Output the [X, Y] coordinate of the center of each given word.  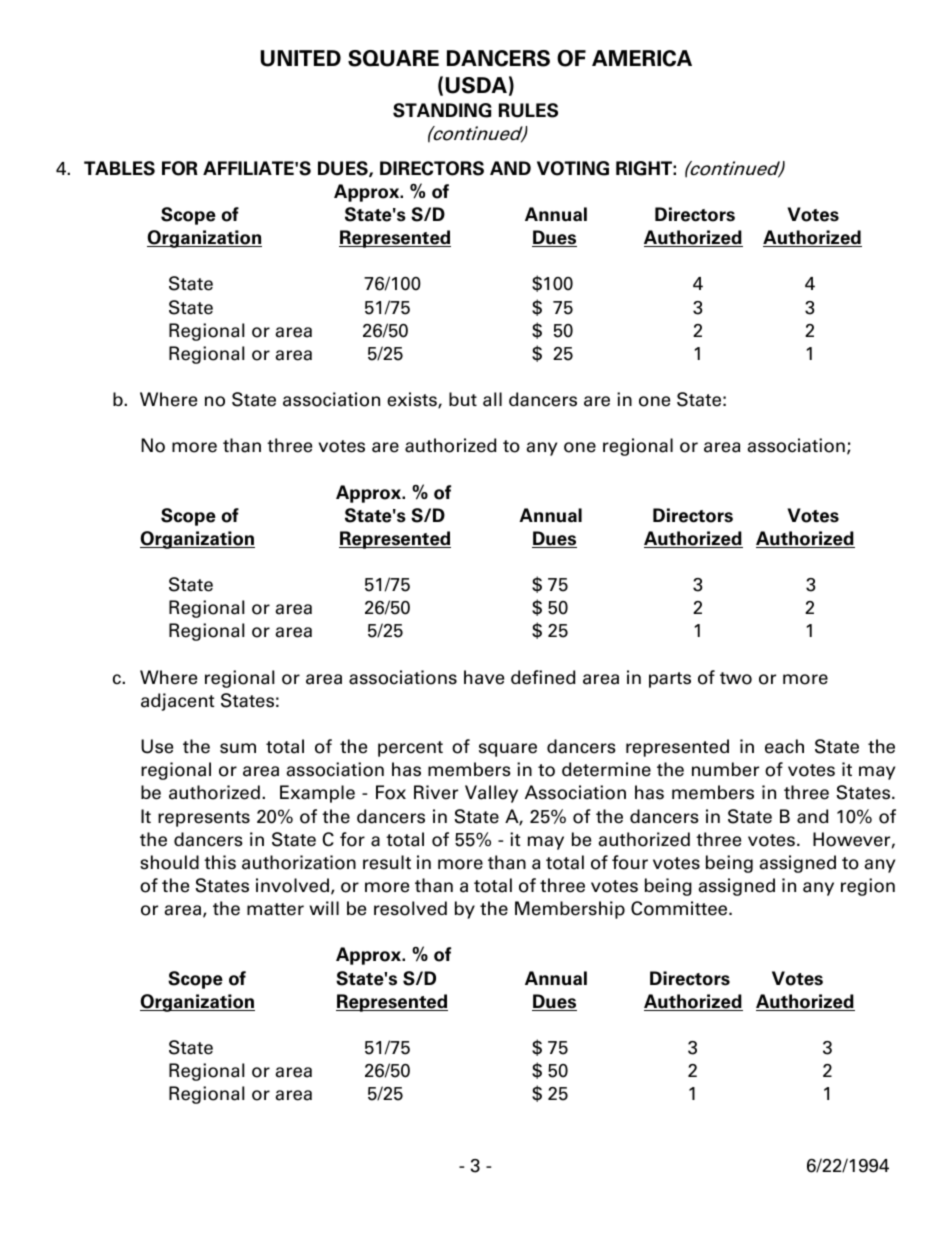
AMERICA [642, 58]
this [220, 862]
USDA [476, 85]
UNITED [301, 58]
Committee [680, 908]
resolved [410, 908]
